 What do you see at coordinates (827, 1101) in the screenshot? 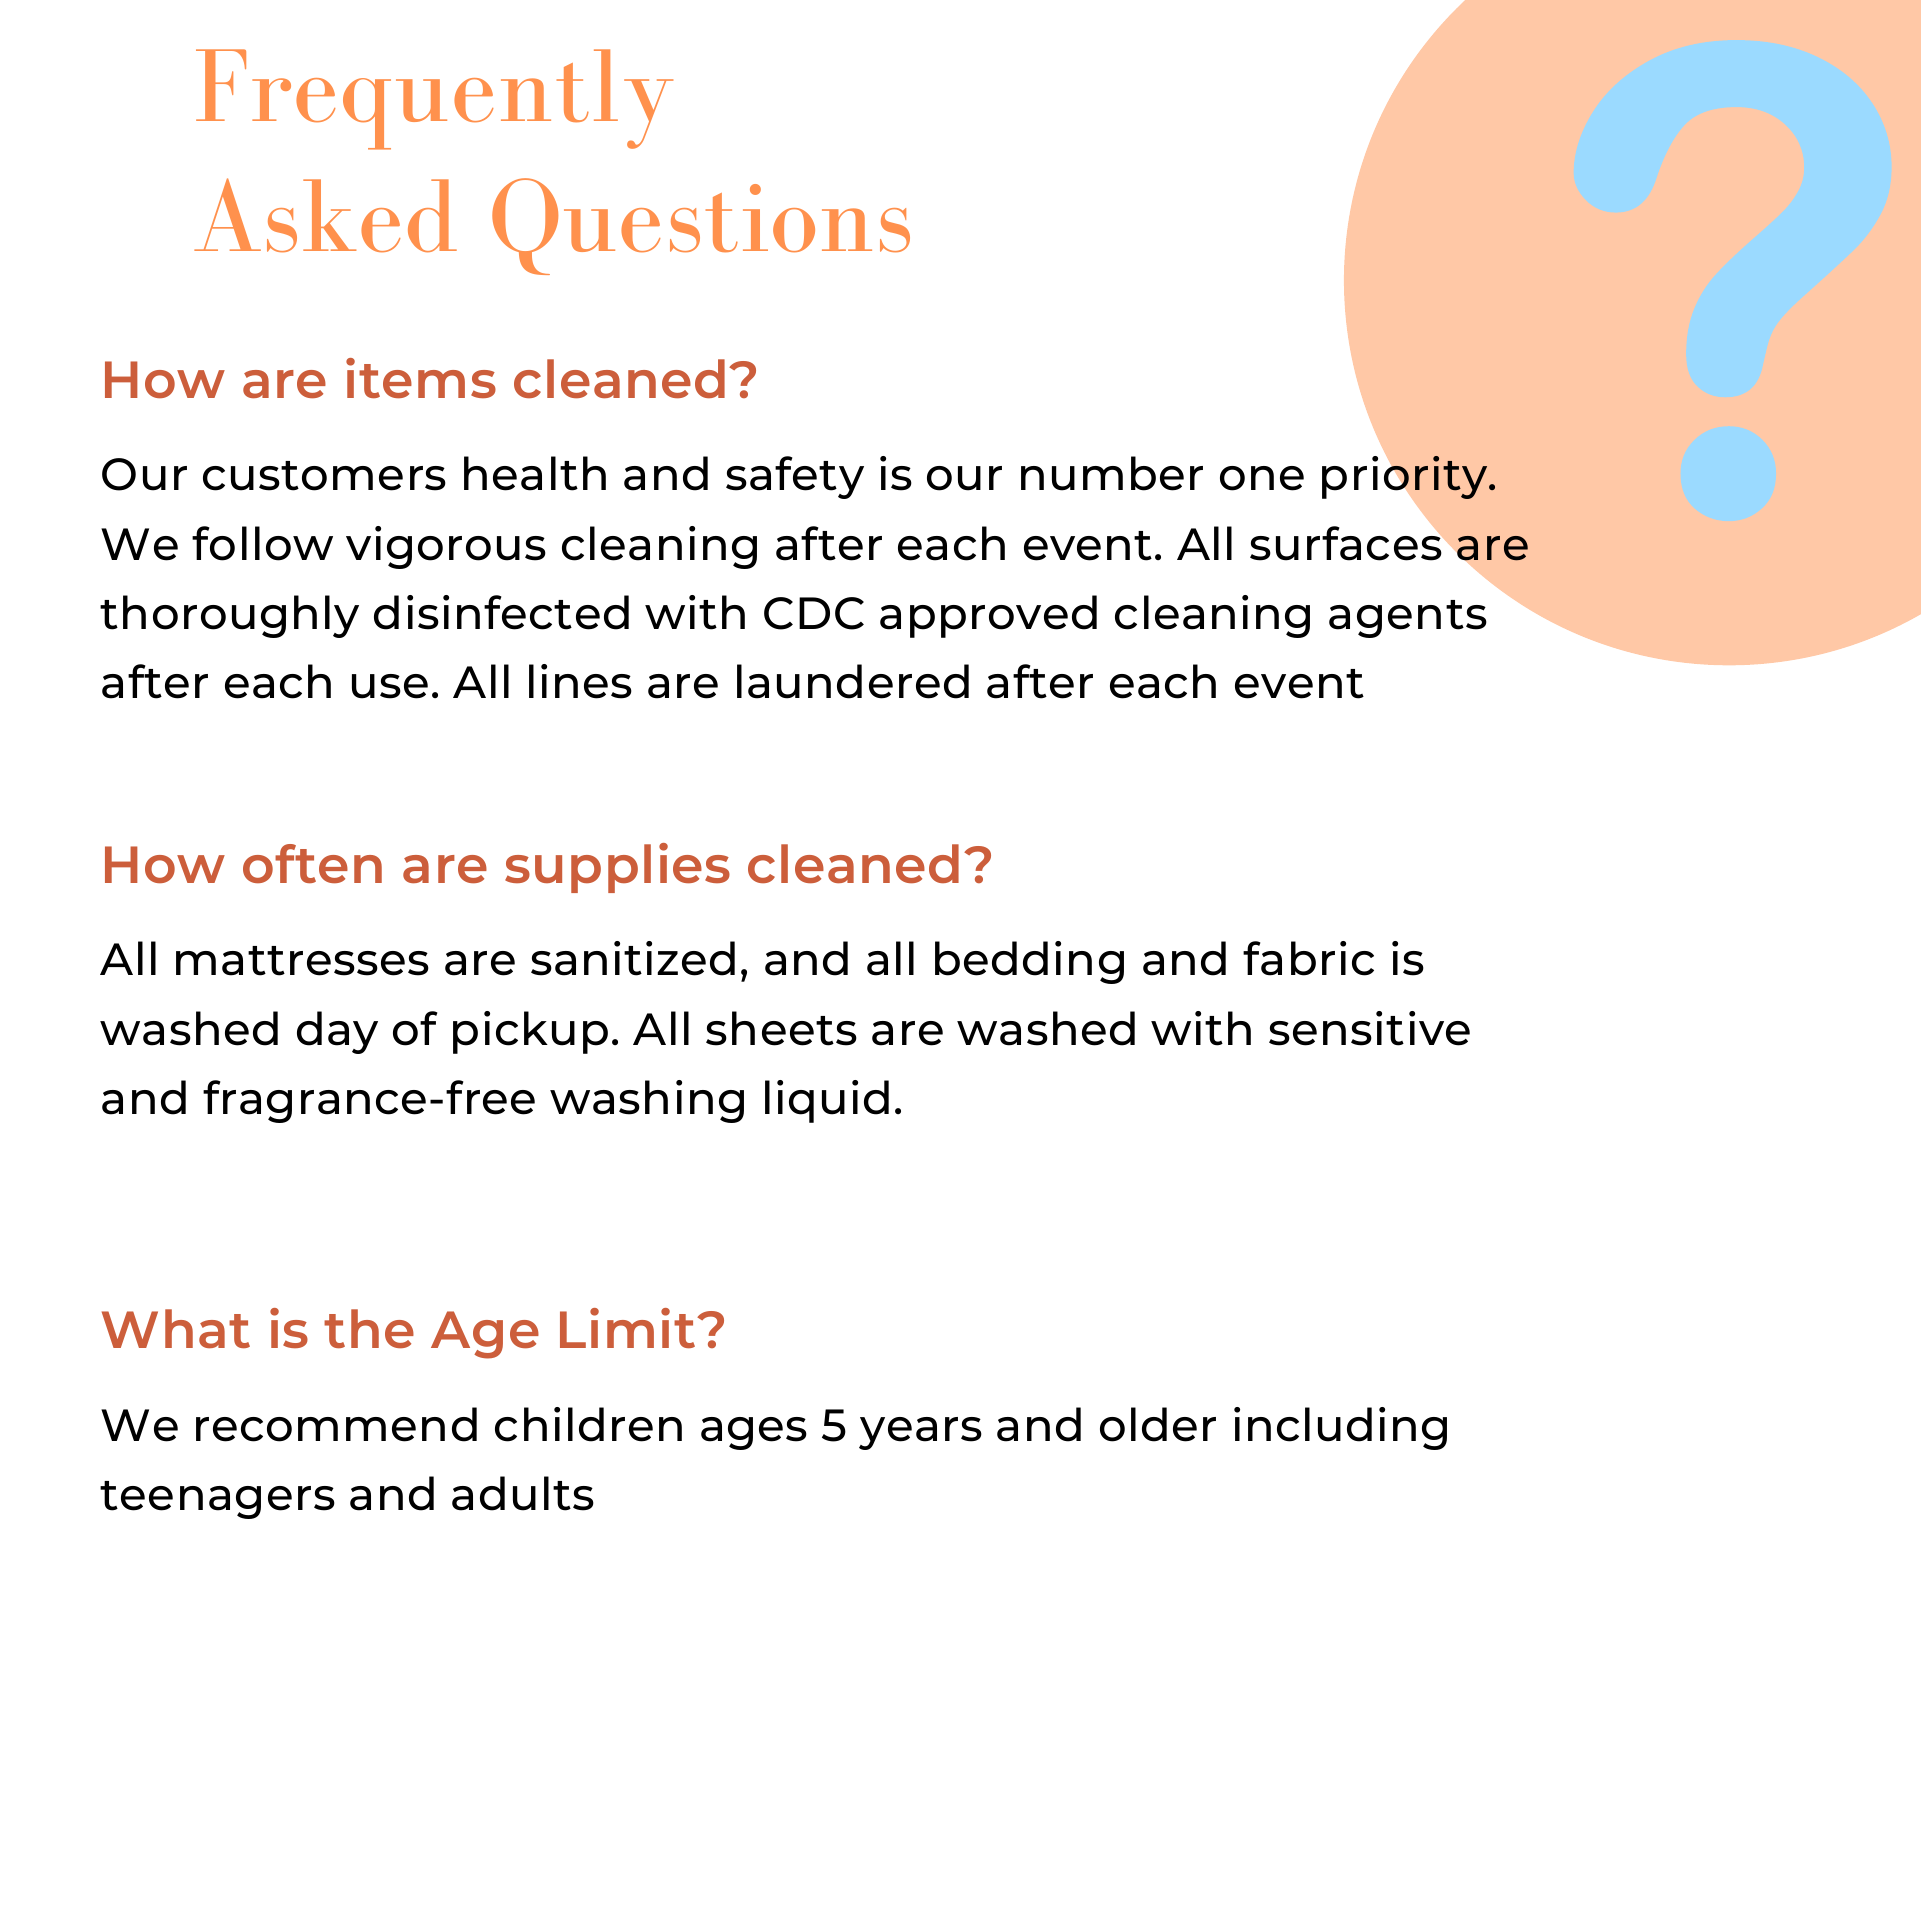
I see `liquid` at bounding box center [827, 1101].
